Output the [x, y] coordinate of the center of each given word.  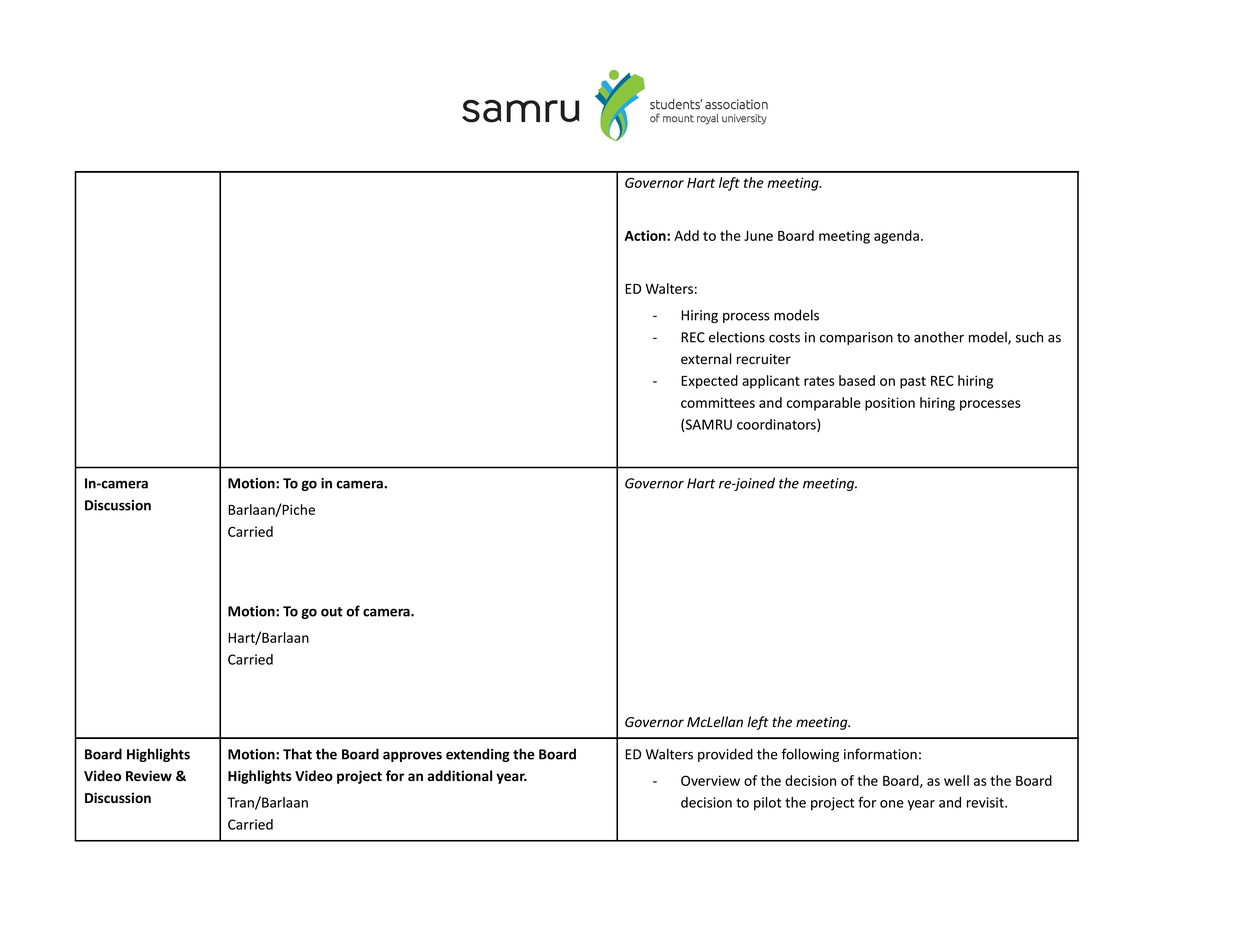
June [758, 236]
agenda [896, 237]
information [880, 754]
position [890, 404]
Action [646, 235]
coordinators [777, 425]
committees [718, 402]
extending [478, 755]
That [297, 754]
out [332, 612]
